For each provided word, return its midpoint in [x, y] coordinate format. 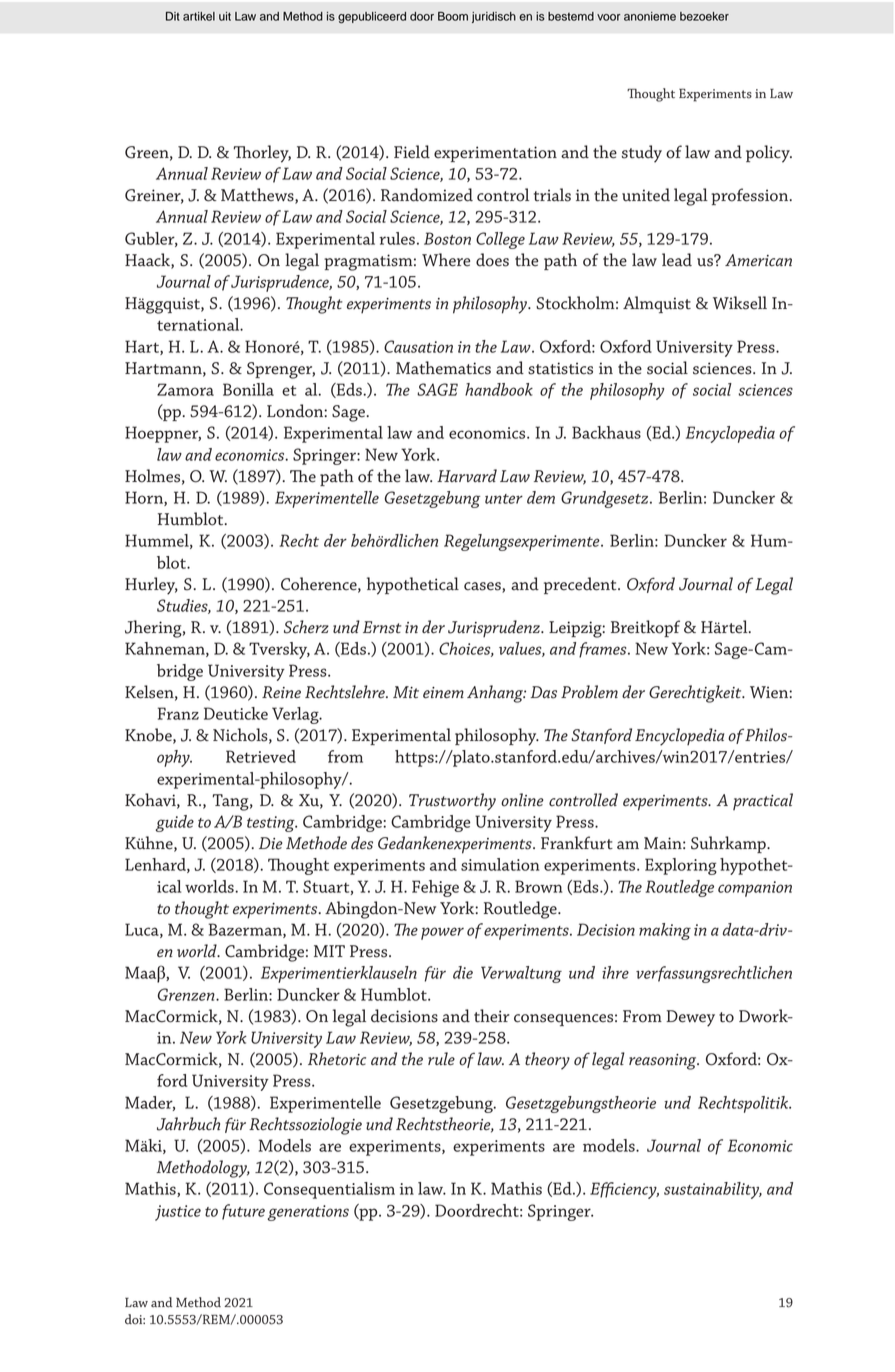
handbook [499, 389]
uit [225, 16]
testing [272, 824]
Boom [453, 16]
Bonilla [248, 389]
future [243, 1212]
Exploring [681, 866]
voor [608, 17]
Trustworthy [452, 802]
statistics [560, 368]
